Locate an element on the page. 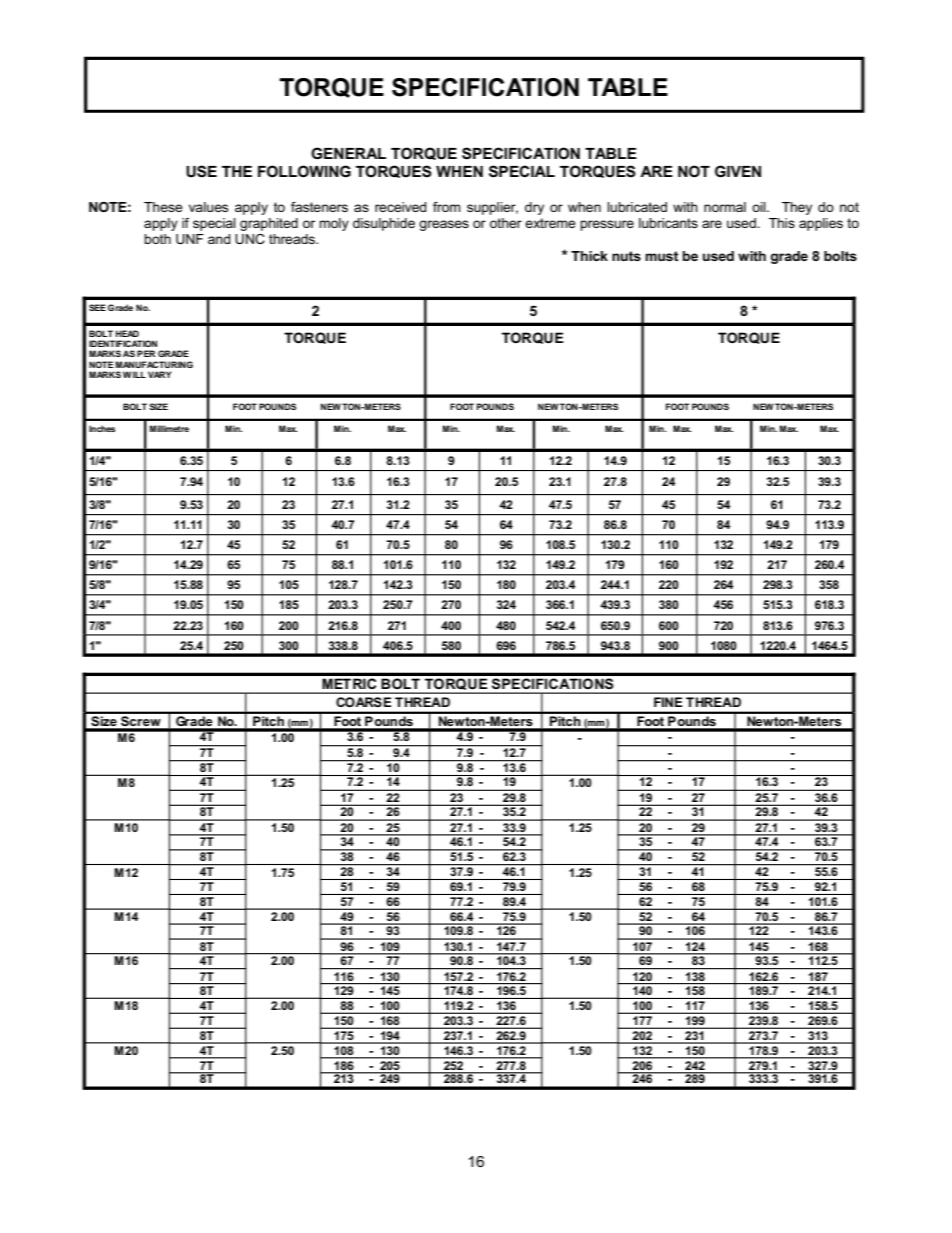  from is located at coordinates (446, 207).
